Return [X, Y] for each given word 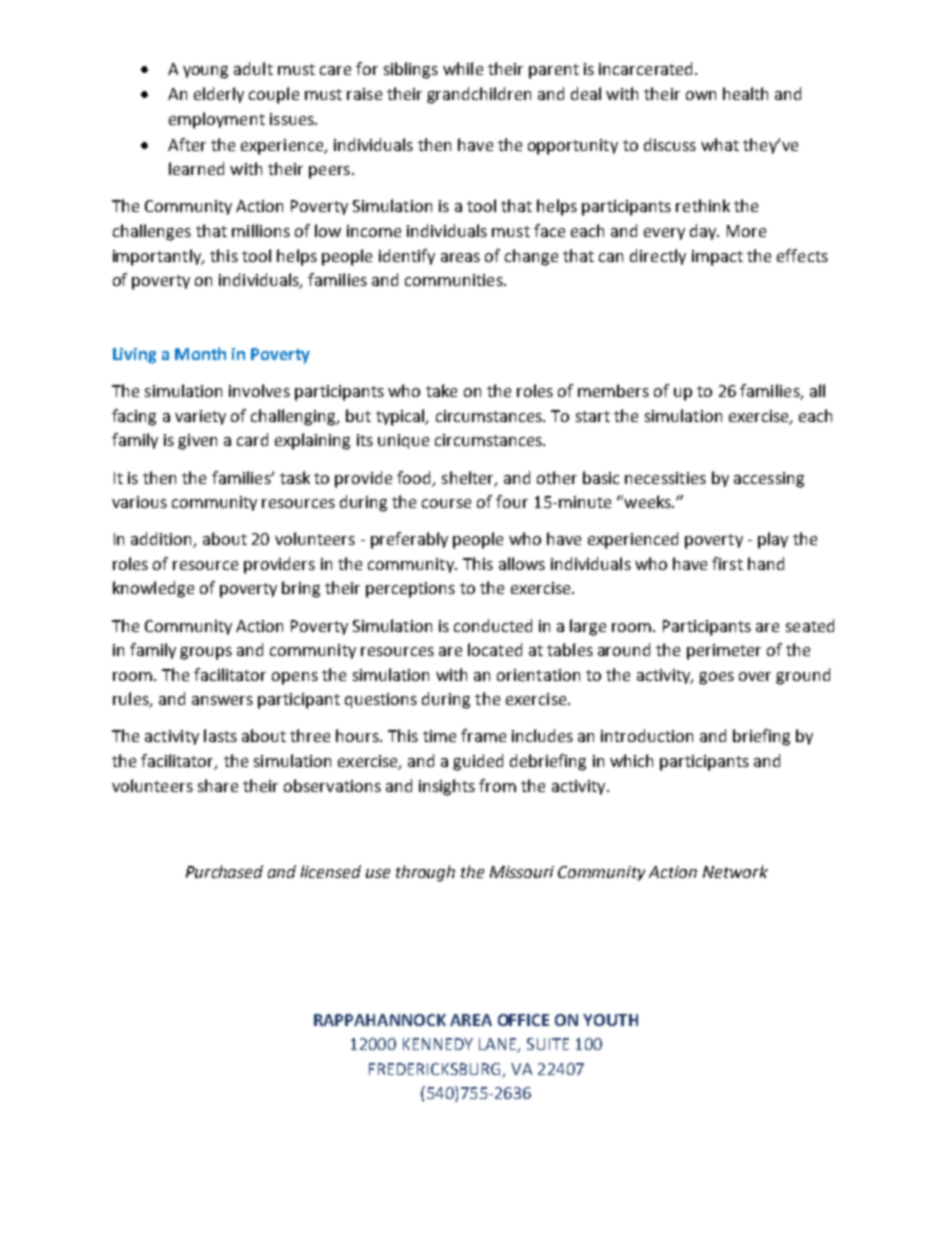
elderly [219, 95]
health [745, 93]
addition [163, 540]
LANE [499, 1045]
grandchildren [479, 95]
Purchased [224, 871]
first [727, 563]
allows [522, 563]
